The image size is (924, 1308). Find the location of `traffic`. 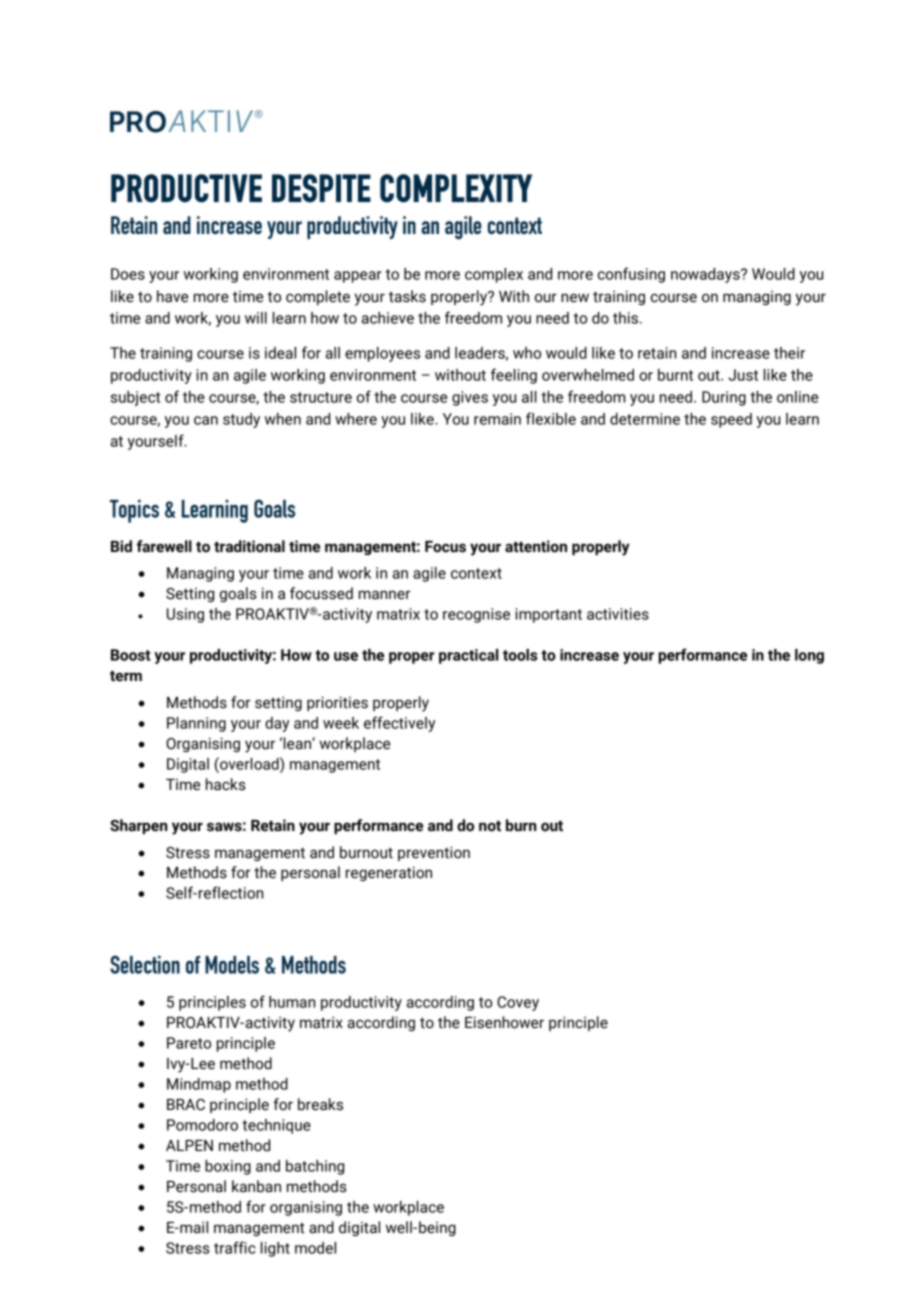

traffic is located at coordinates (235, 1247).
